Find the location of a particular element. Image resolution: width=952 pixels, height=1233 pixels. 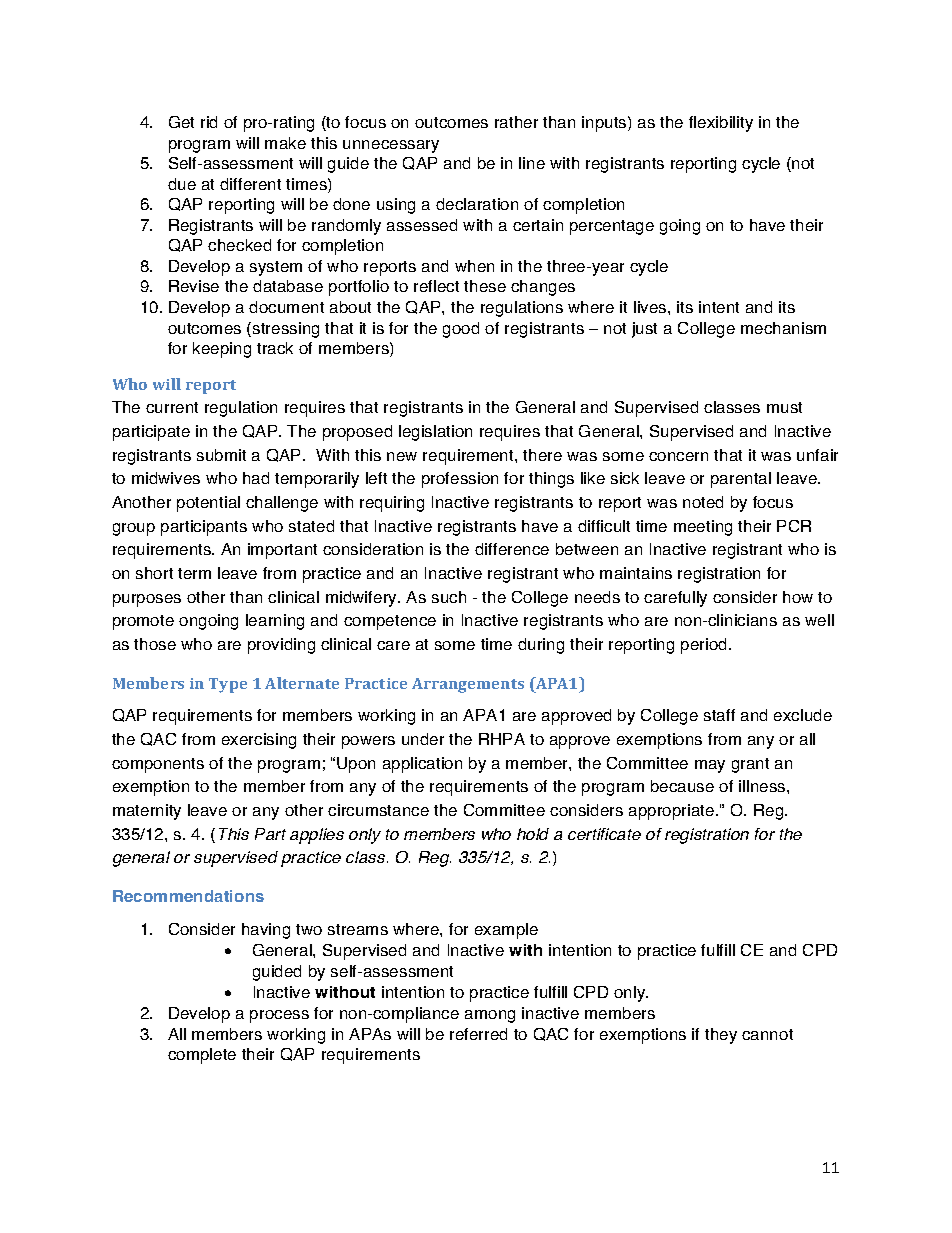

legislation is located at coordinates (435, 433).
